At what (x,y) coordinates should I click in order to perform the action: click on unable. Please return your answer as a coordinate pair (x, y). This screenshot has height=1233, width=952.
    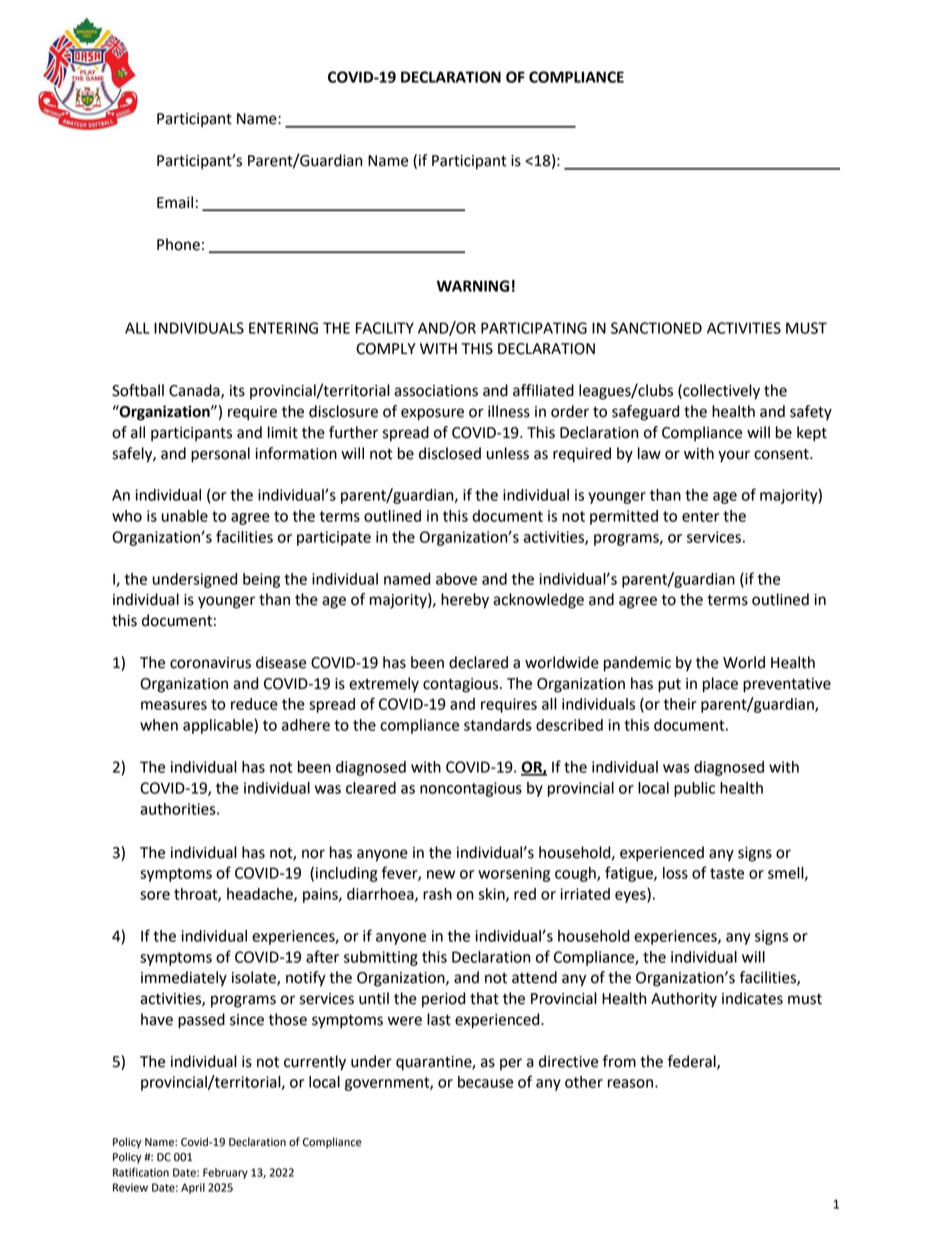
    Looking at the image, I should click on (185, 516).
